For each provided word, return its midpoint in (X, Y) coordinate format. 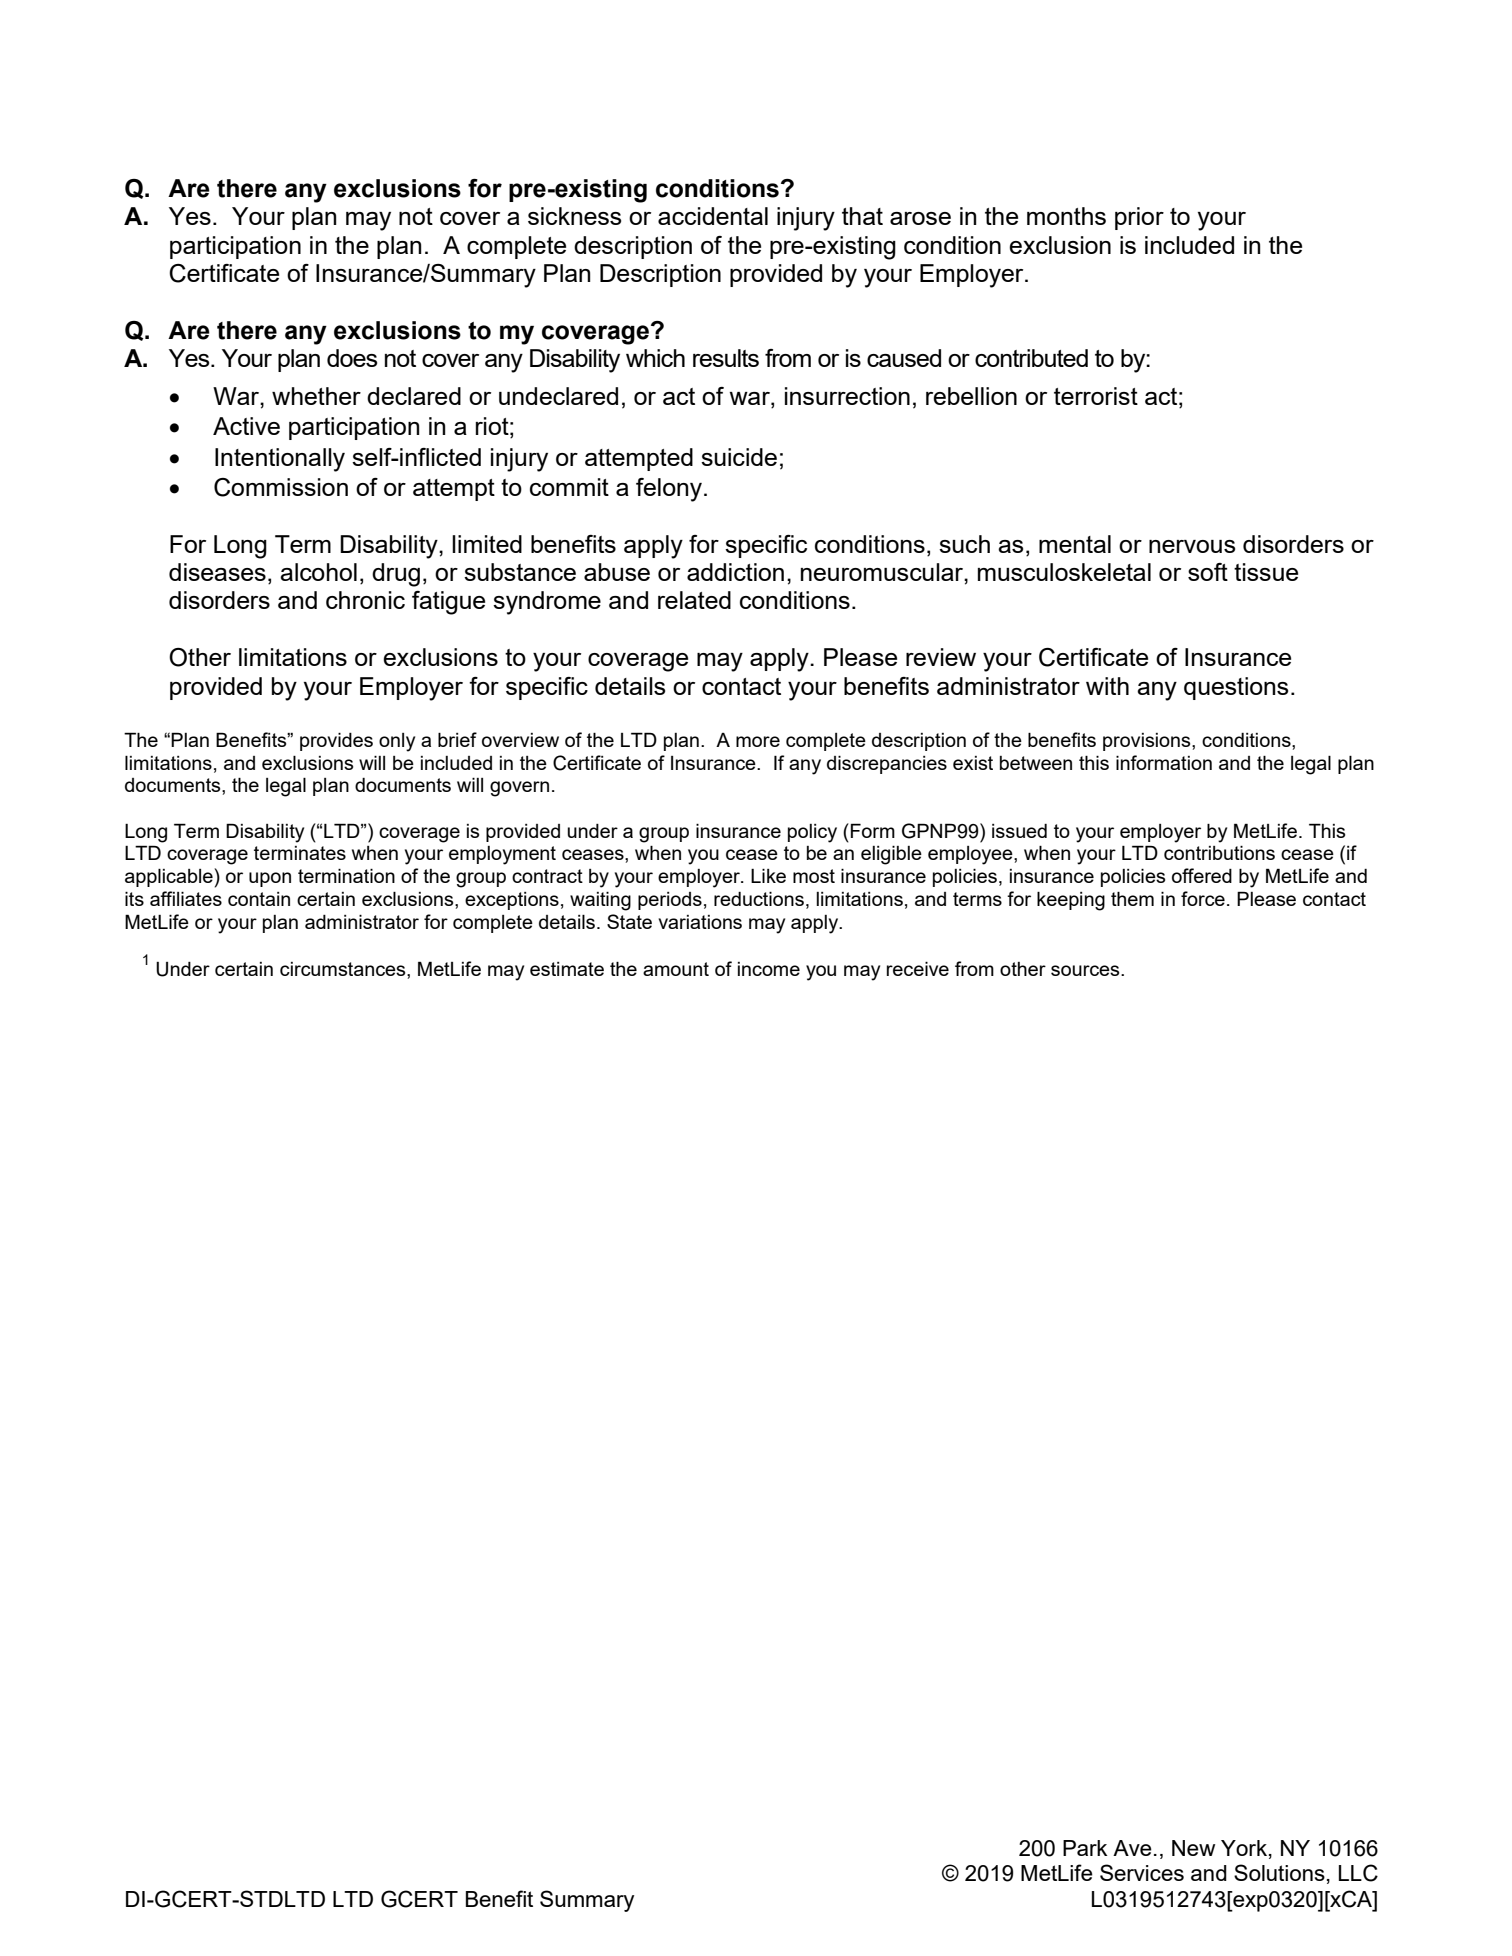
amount (676, 969)
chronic (365, 600)
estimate (567, 969)
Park (1085, 1848)
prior (1139, 218)
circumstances (344, 969)
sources (1086, 970)
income (769, 969)
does (352, 358)
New (1193, 1848)
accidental (713, 216)
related (694, 600)
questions (1236, 688)
